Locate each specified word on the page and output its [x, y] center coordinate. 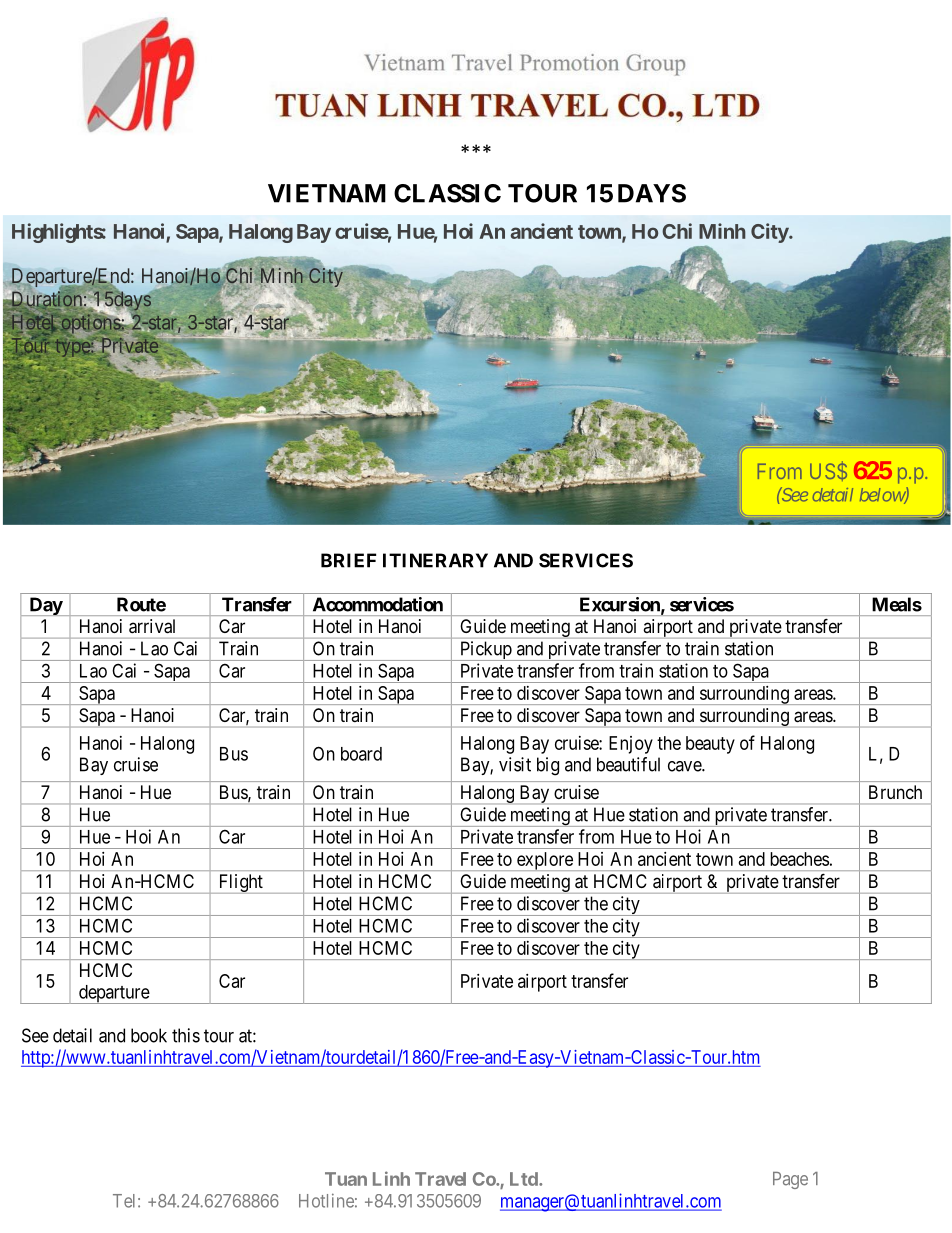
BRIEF [348, 560]
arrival [152, 626]
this [186, 1035]
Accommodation [378, 604]
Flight [240, 884]
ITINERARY [435, 560]
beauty [710, 745]
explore [545, 861]
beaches [799, 859]
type [72, 348]
